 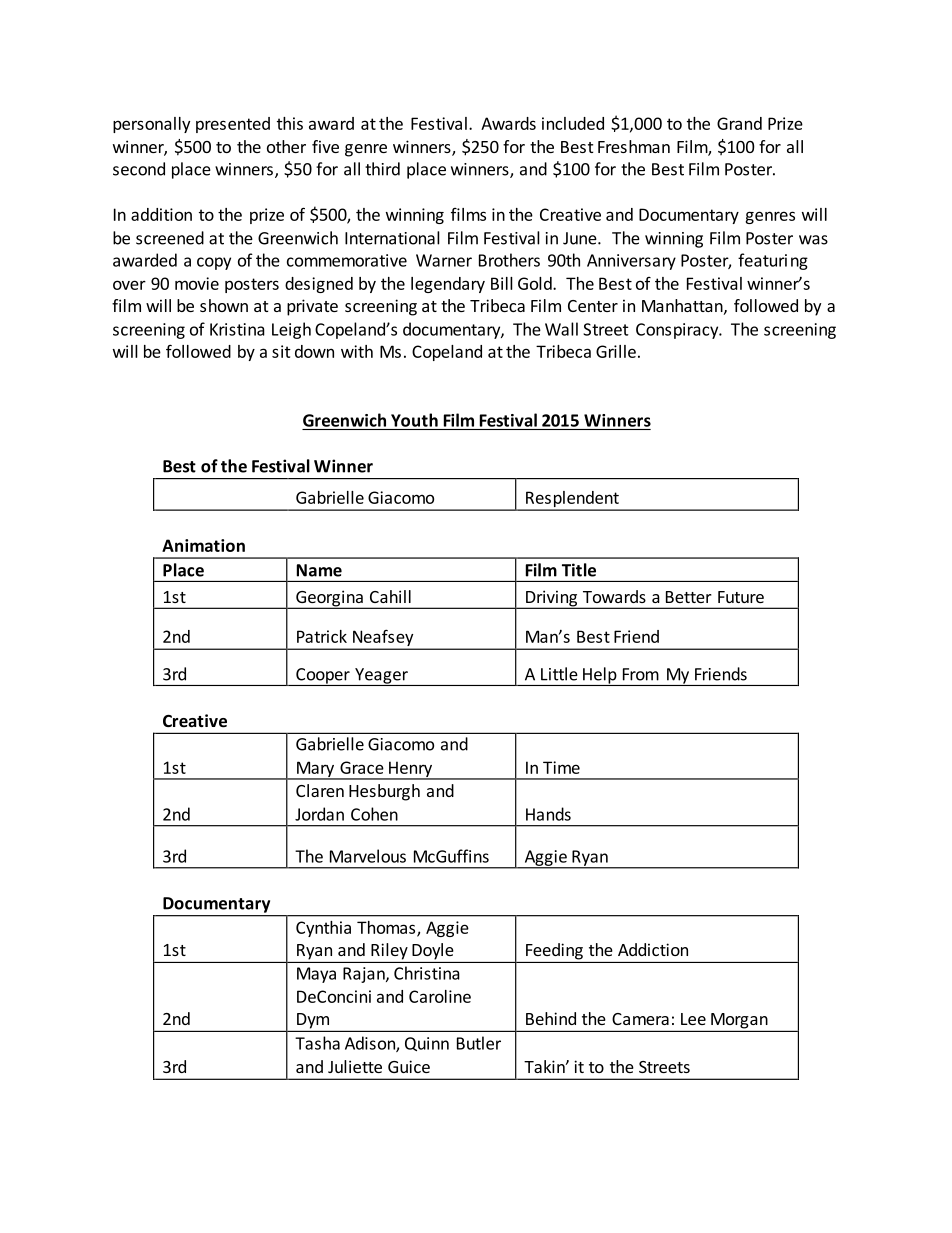 I want to click on Youth, so click(x=414, y=420).
